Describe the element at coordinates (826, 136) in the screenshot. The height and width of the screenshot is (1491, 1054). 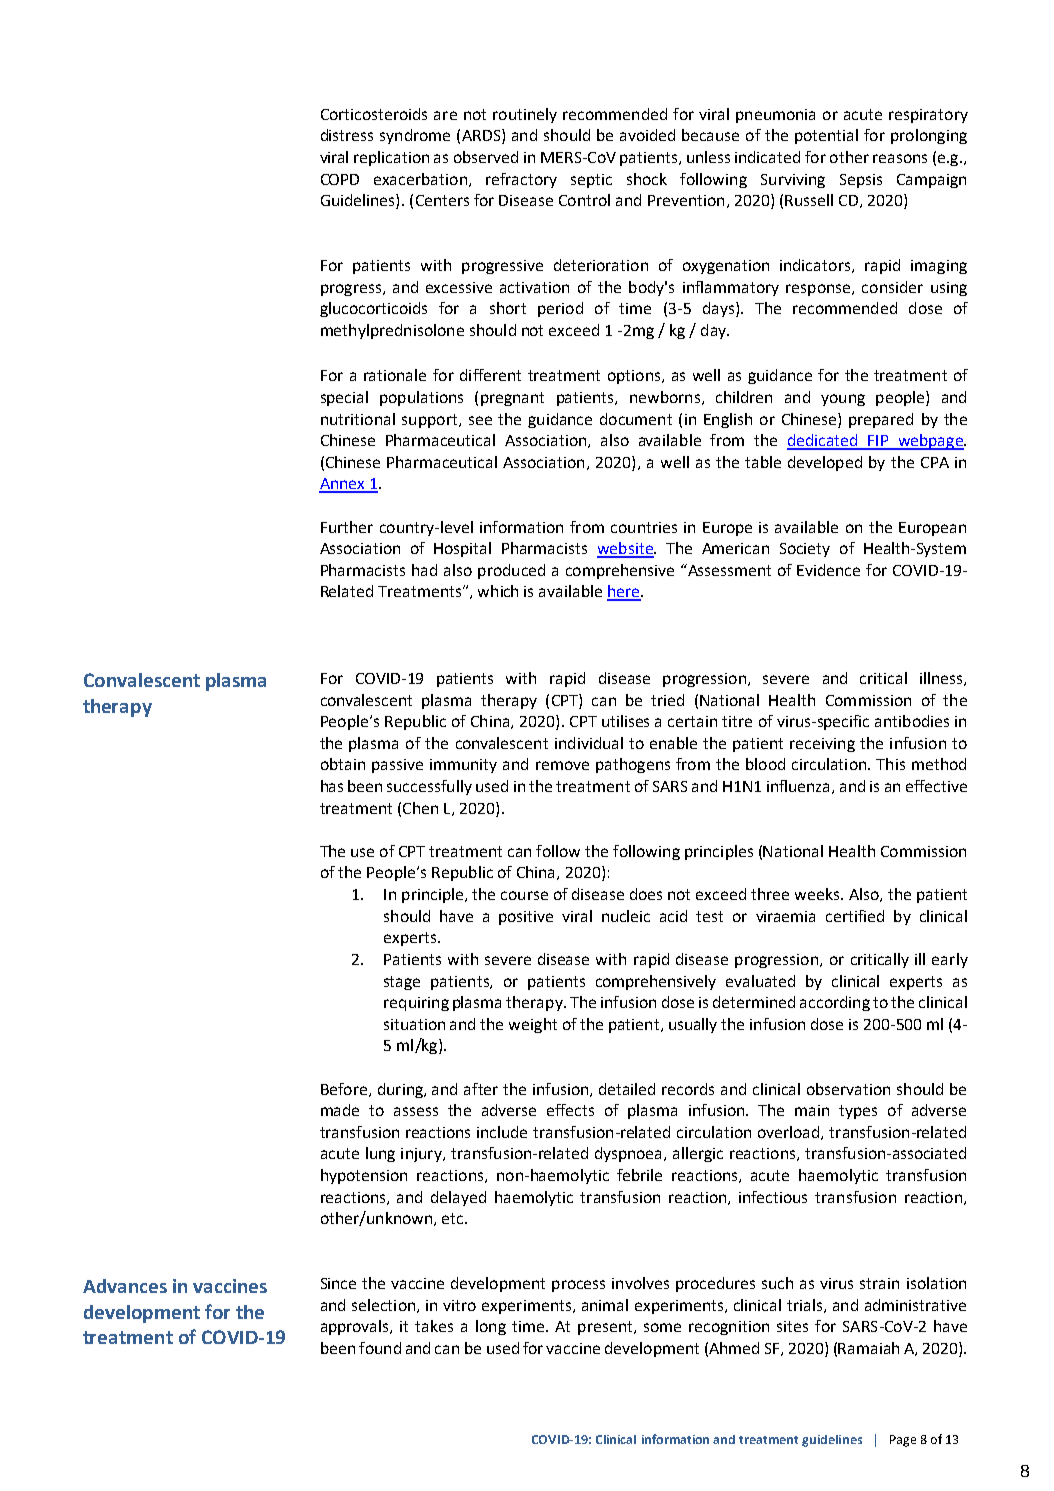
I see `potential` at that location.
